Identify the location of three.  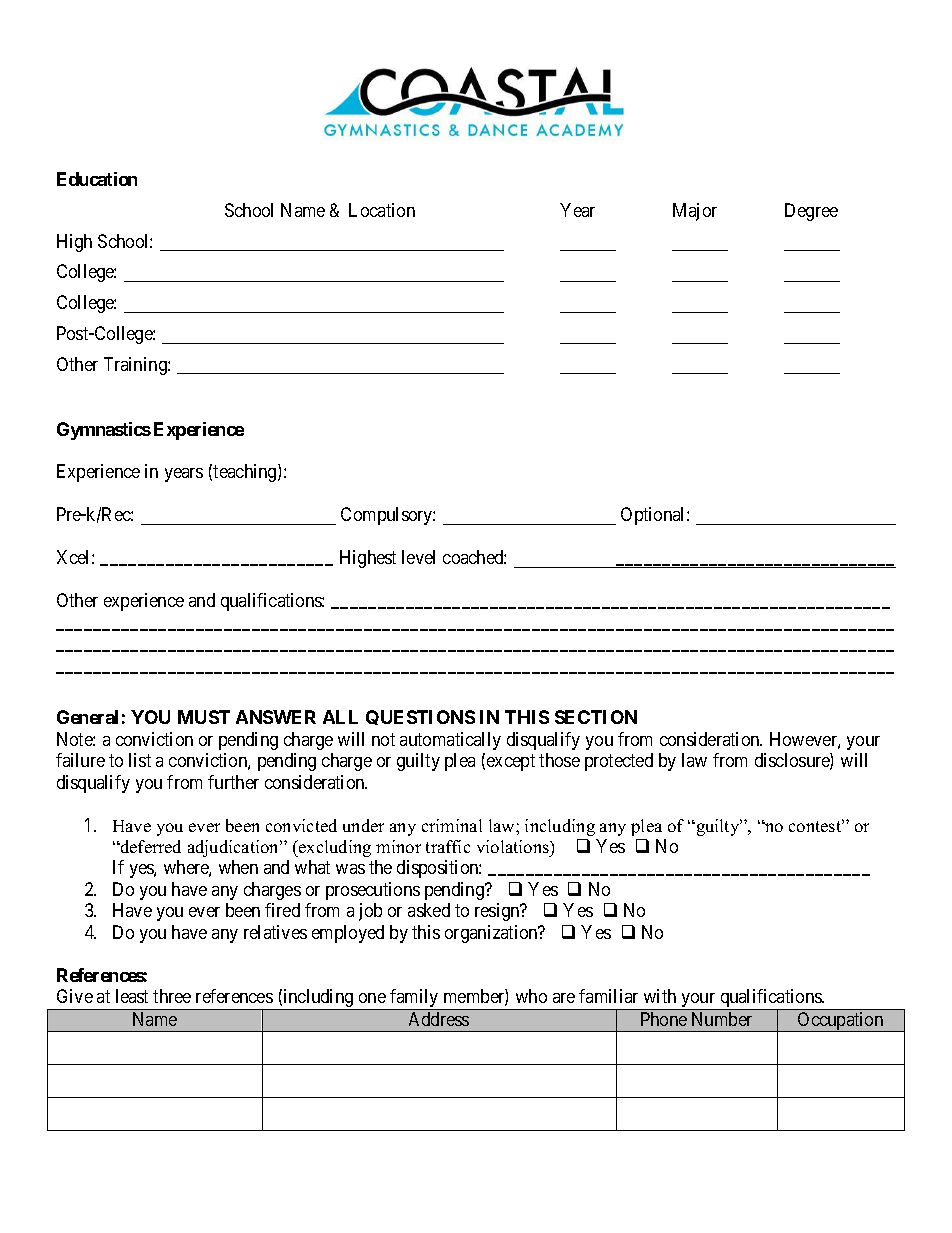
(172, 996).
